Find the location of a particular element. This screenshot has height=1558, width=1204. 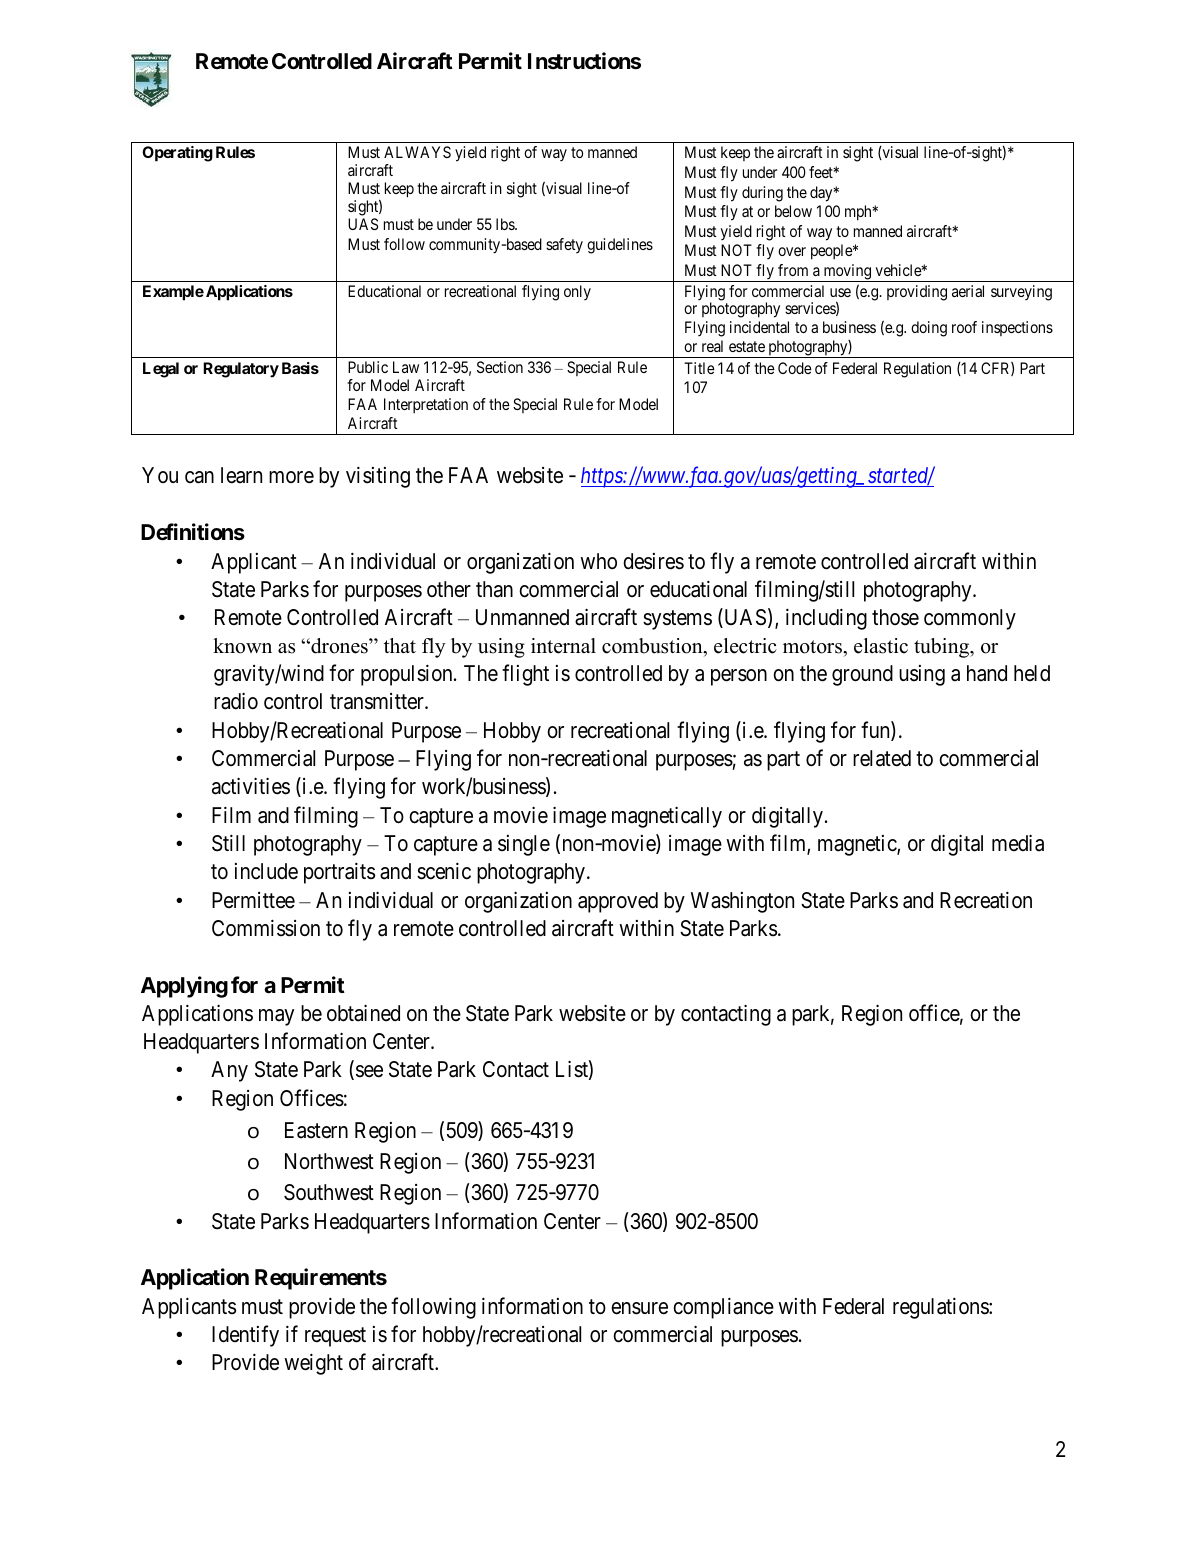

Section is located at coordinates (500, 367).
